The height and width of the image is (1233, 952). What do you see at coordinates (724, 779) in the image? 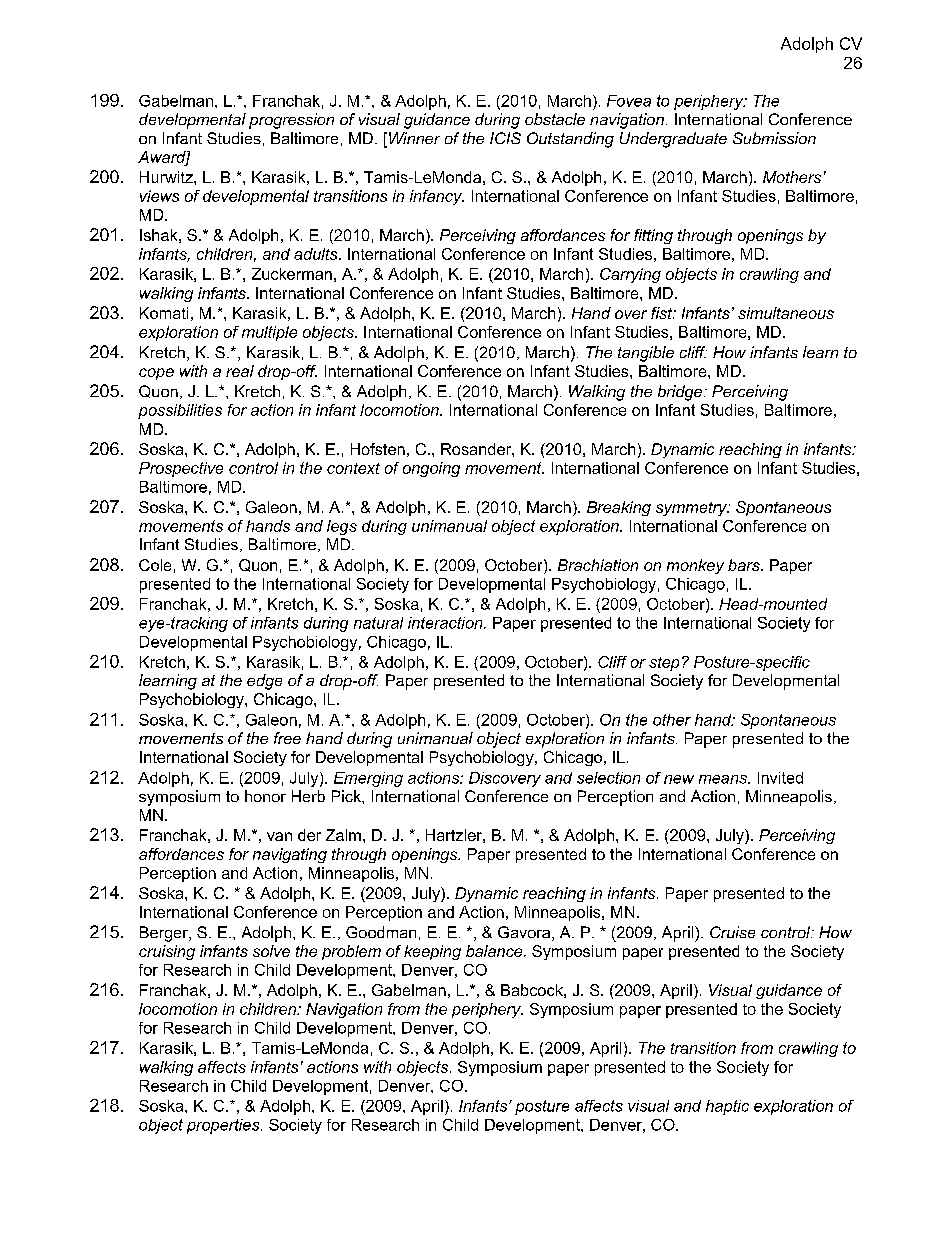
I see `means` at bounding box center [724, 779].
